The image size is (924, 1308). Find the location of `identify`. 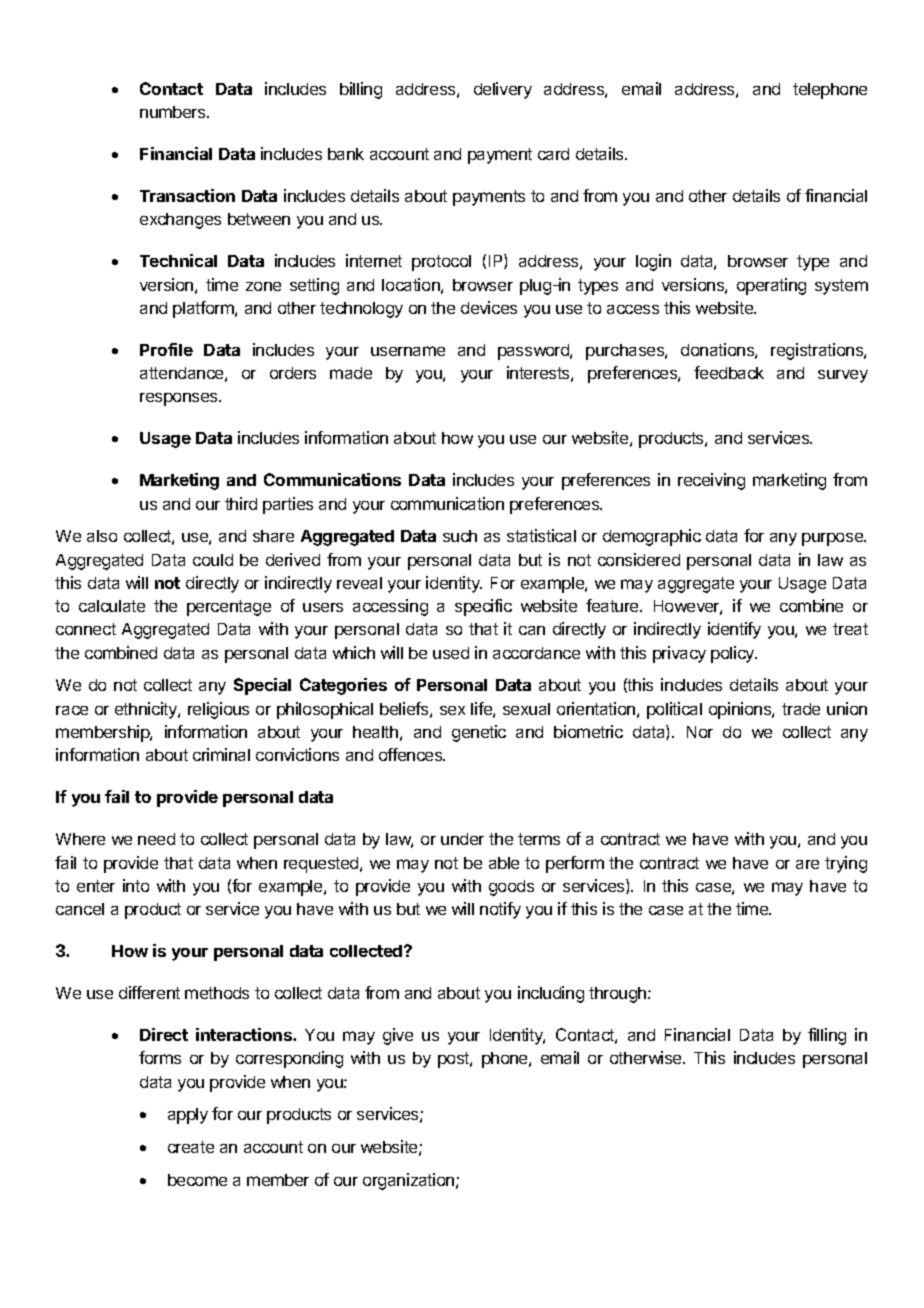

identify is located at coordinates (734, 630).
